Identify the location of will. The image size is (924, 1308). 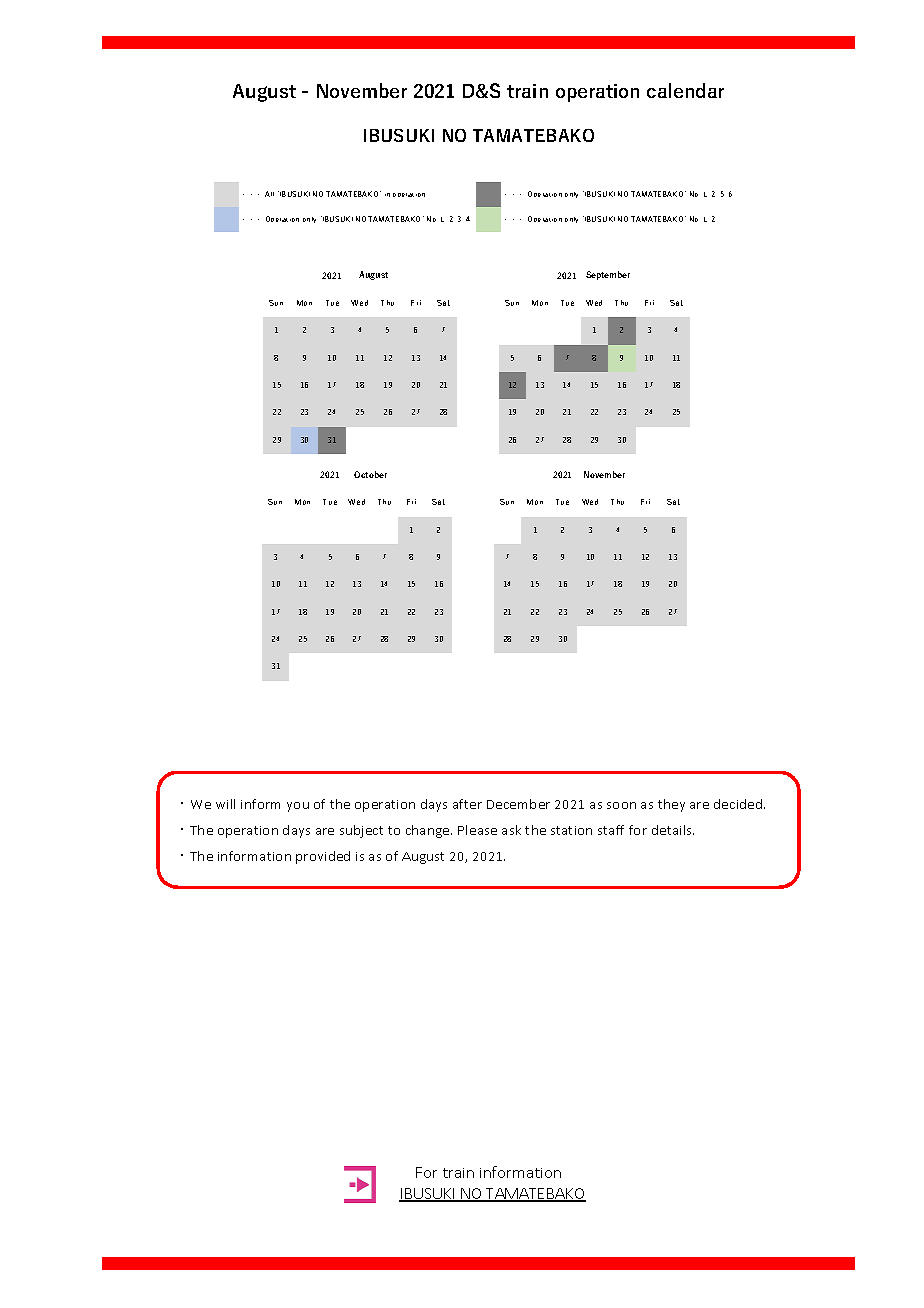
(225, 804).
